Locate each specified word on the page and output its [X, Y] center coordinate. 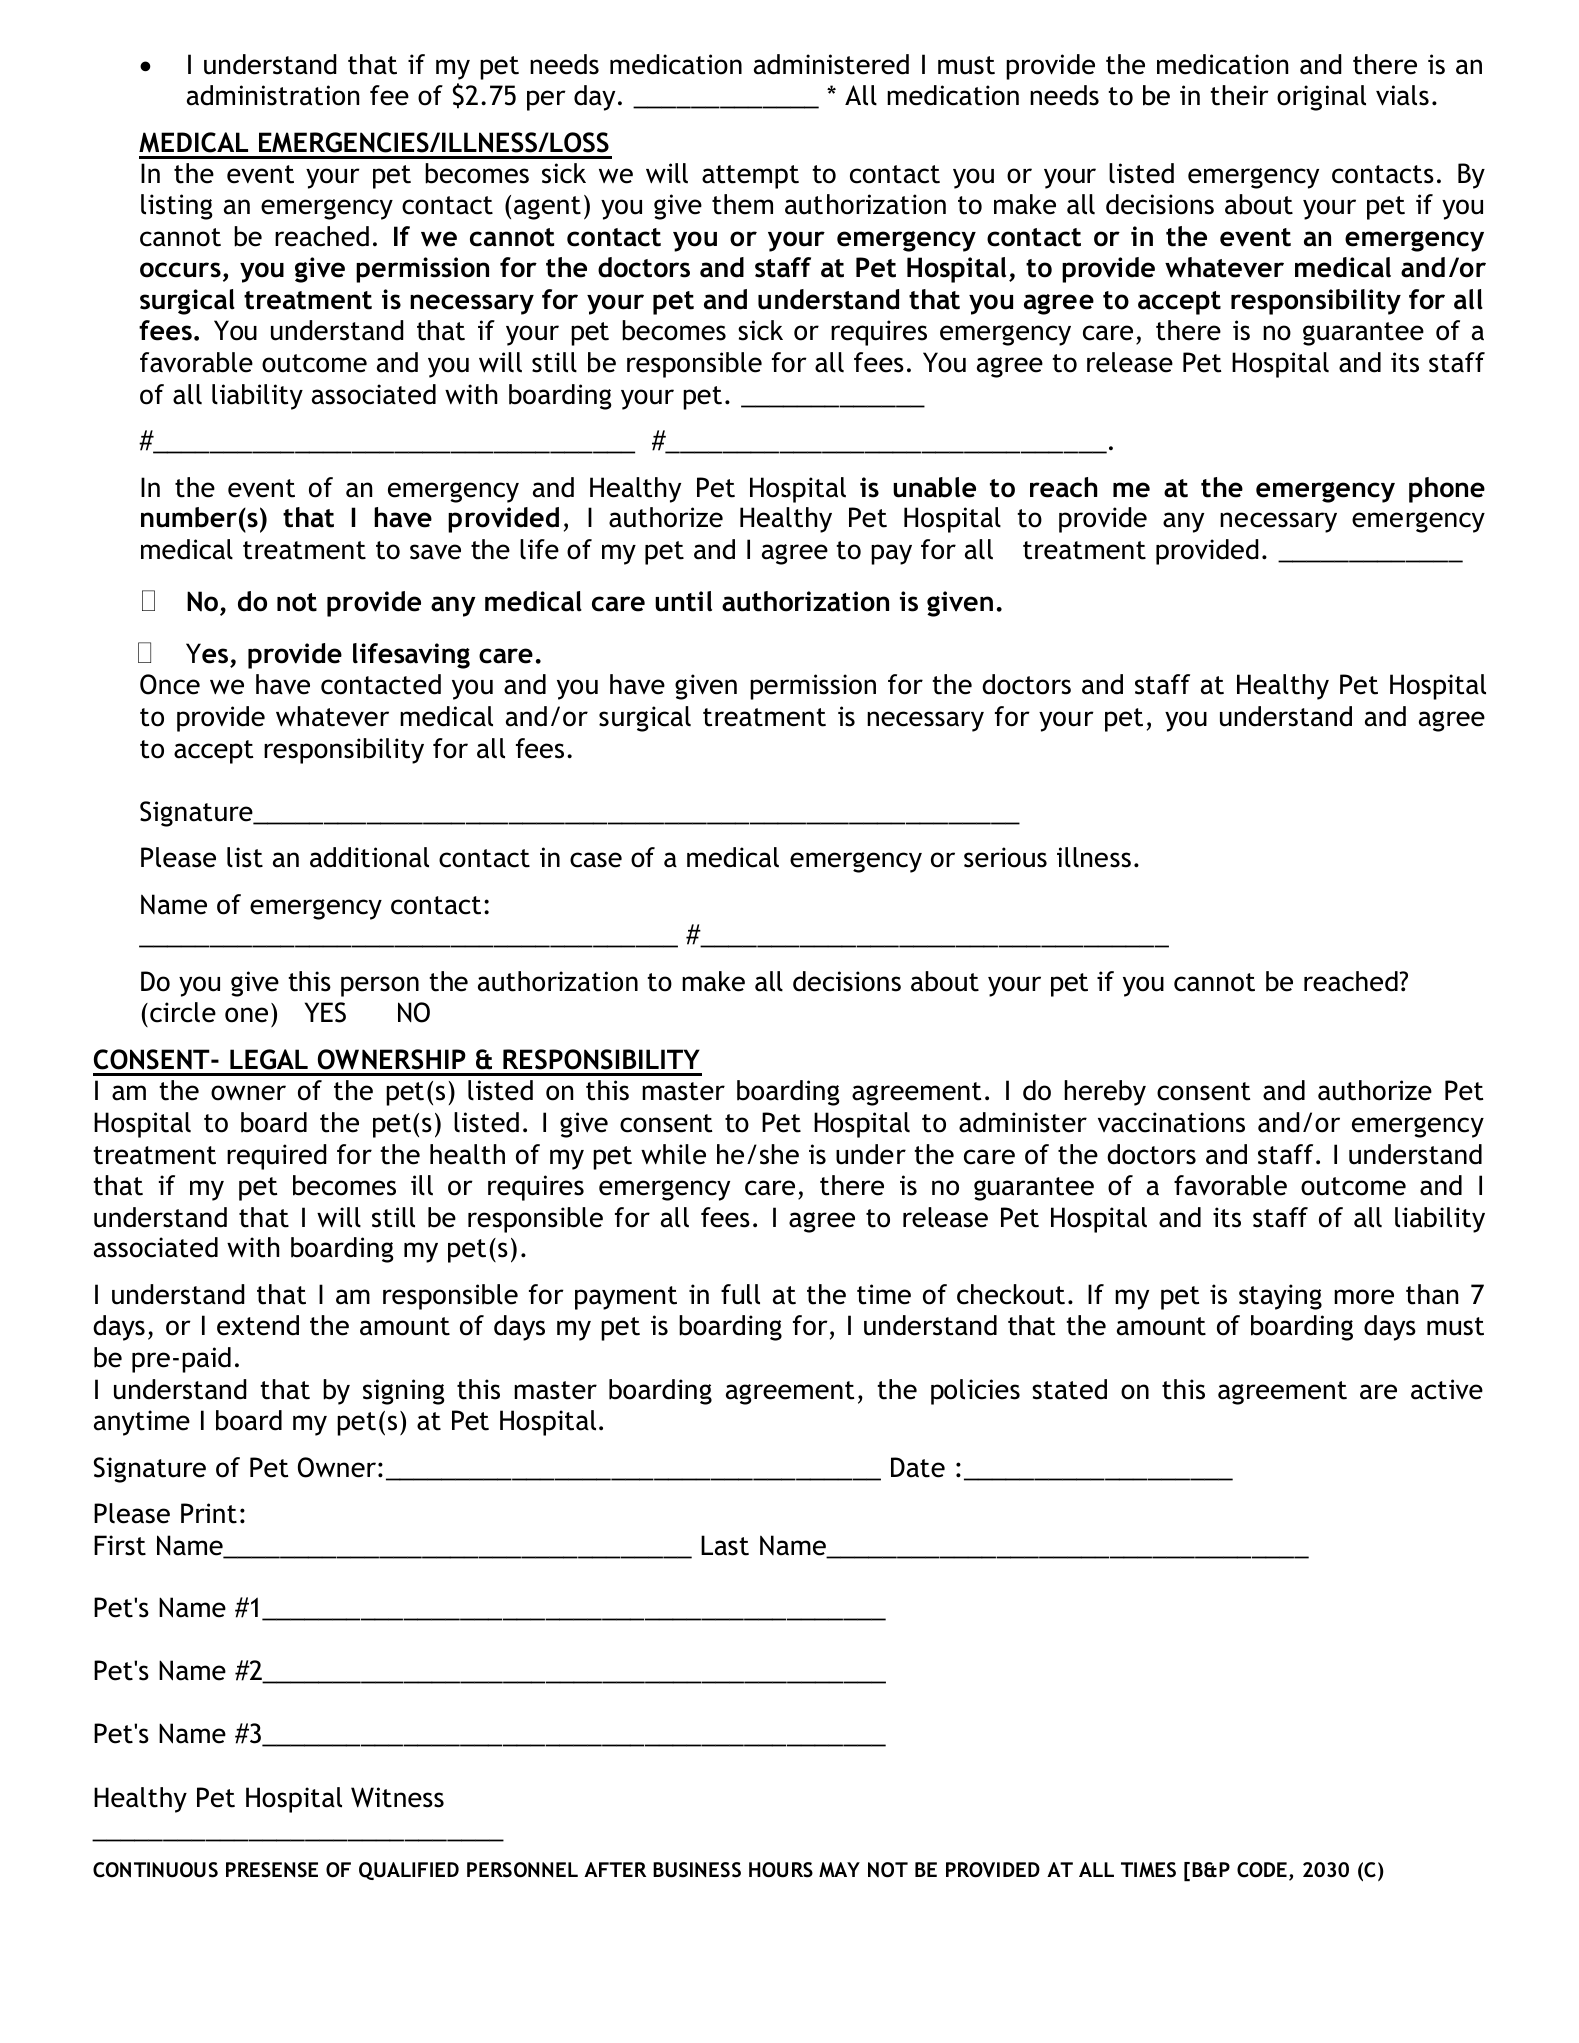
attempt [750, 177]
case [596, 860]
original [1321, 98]
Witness [397, 1797]
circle [183, 1012]
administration [273, 95]
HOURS [781, 1870]
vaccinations [1171, 1122]
